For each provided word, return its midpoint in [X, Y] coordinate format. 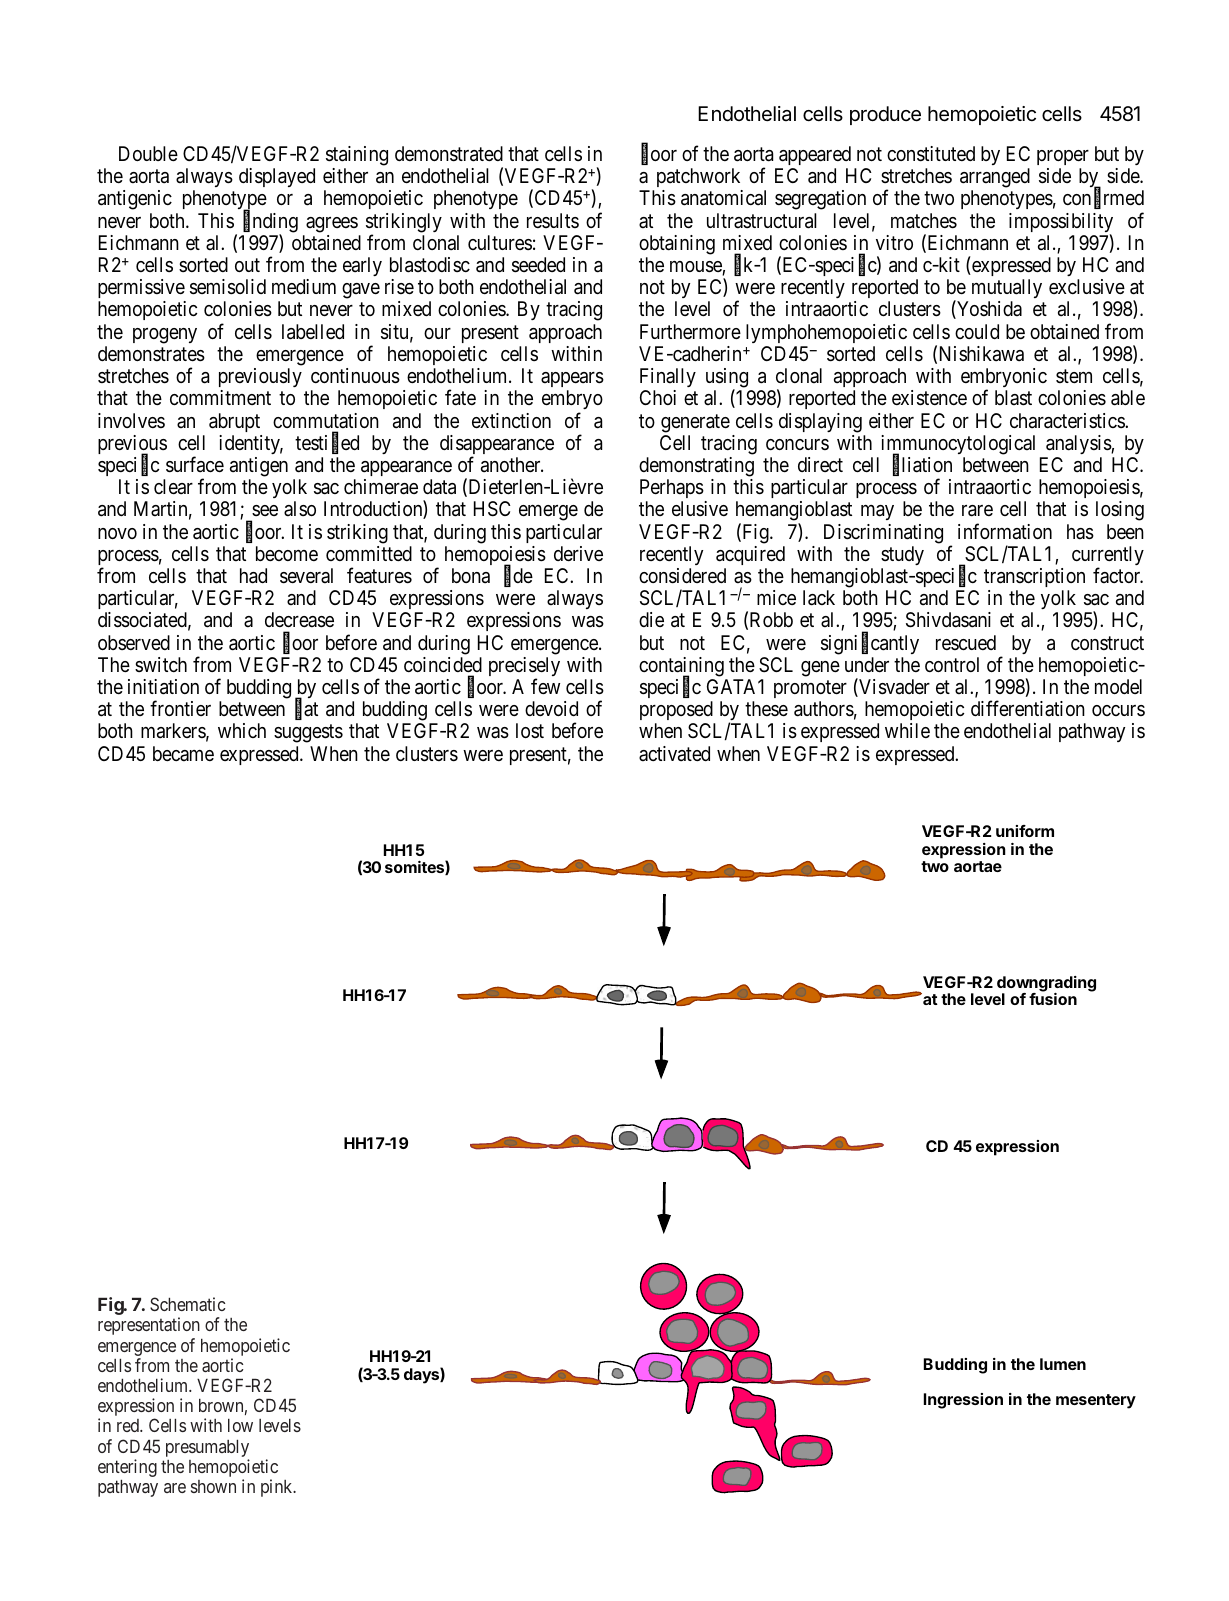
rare [977, 511]
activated [674, 754]
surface [195, 464]
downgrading [1046, 985]
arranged [995, 179]
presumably [207, 1449]
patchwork [700, 179]
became [183, 753]
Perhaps [672, 488]
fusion [1053, 999]
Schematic [187, 1304]
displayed [277, 177]
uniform [1025, 831]
